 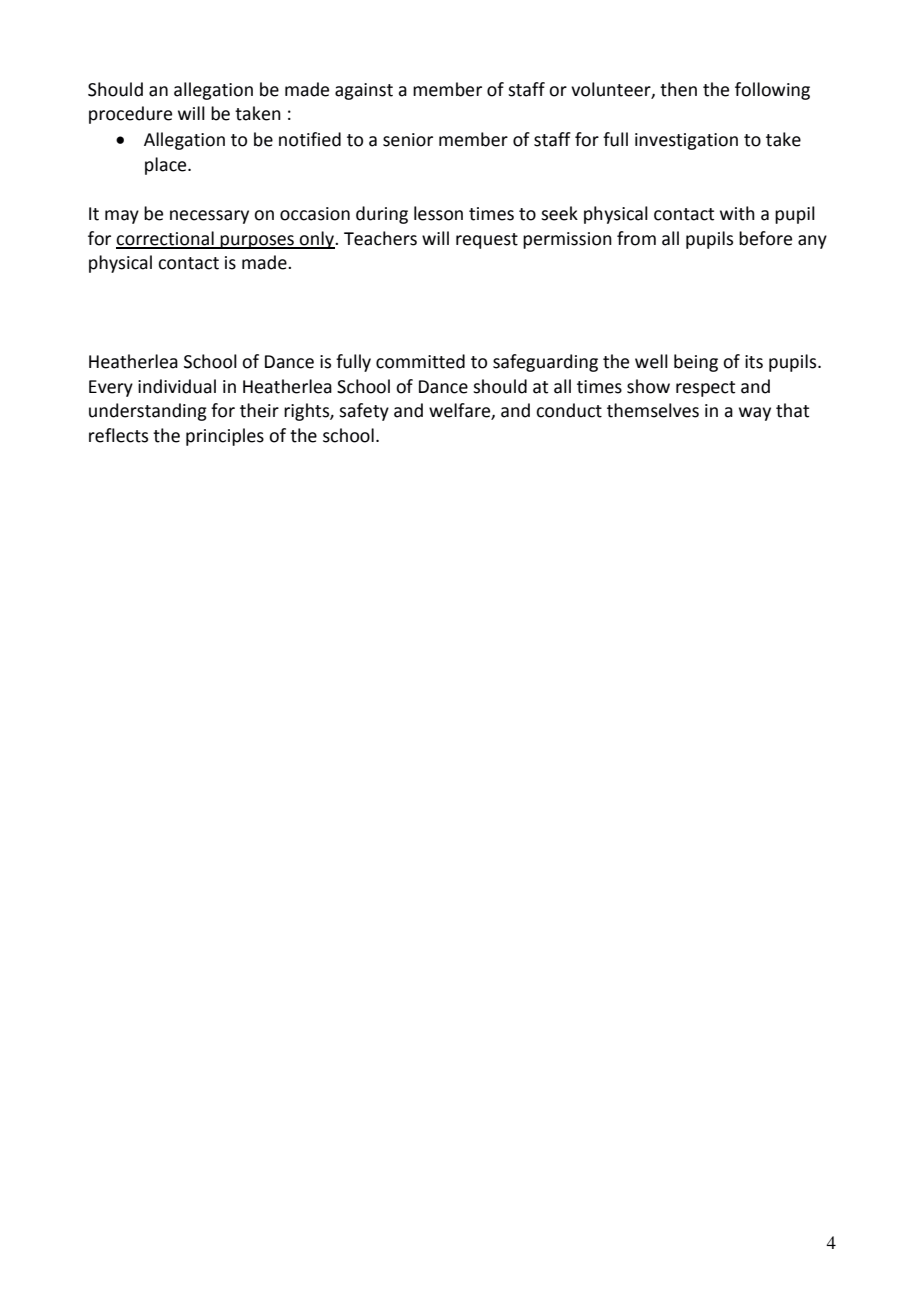 What do you see at coordinates (420, 361) in the screenshot?
I see `committed` at bounding box center [420, 361].
